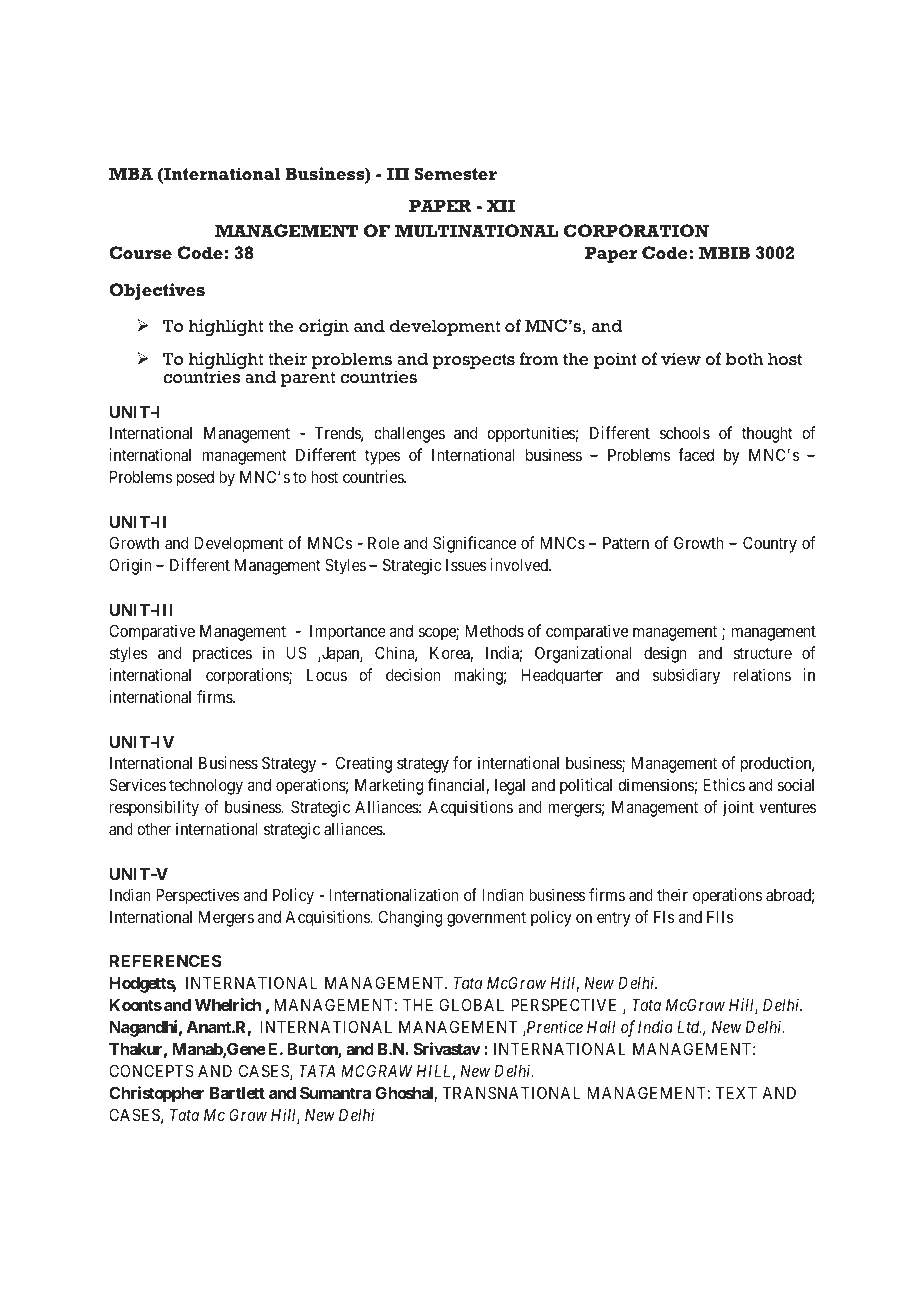  What do you see at coordinates (495, 631) in the screenshot?
I see `Methods` at bounding box center [495, 631].
